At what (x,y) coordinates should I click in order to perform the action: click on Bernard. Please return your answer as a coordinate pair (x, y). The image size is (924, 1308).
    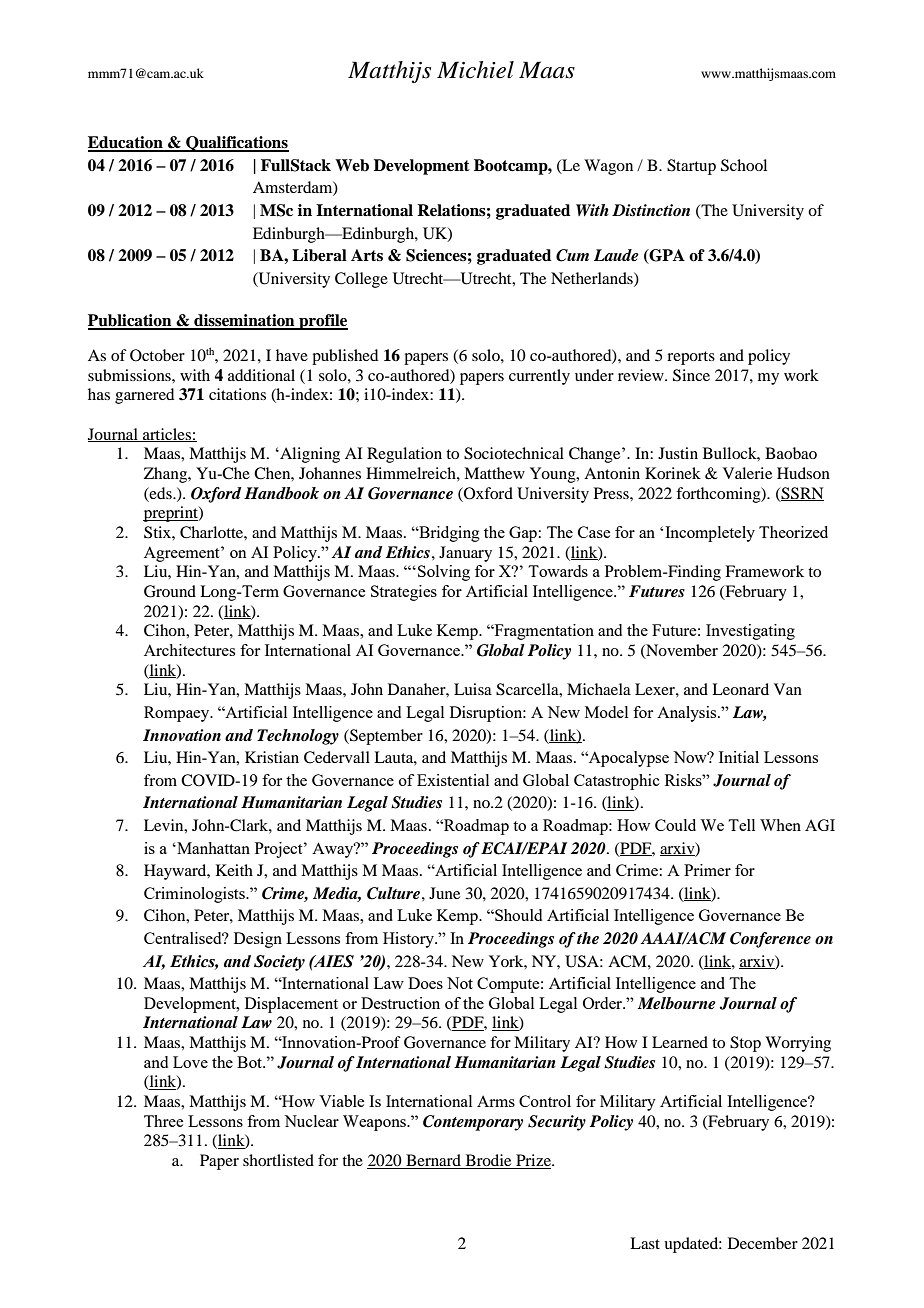
    Looking at the image, I should click on (434, 1161).
